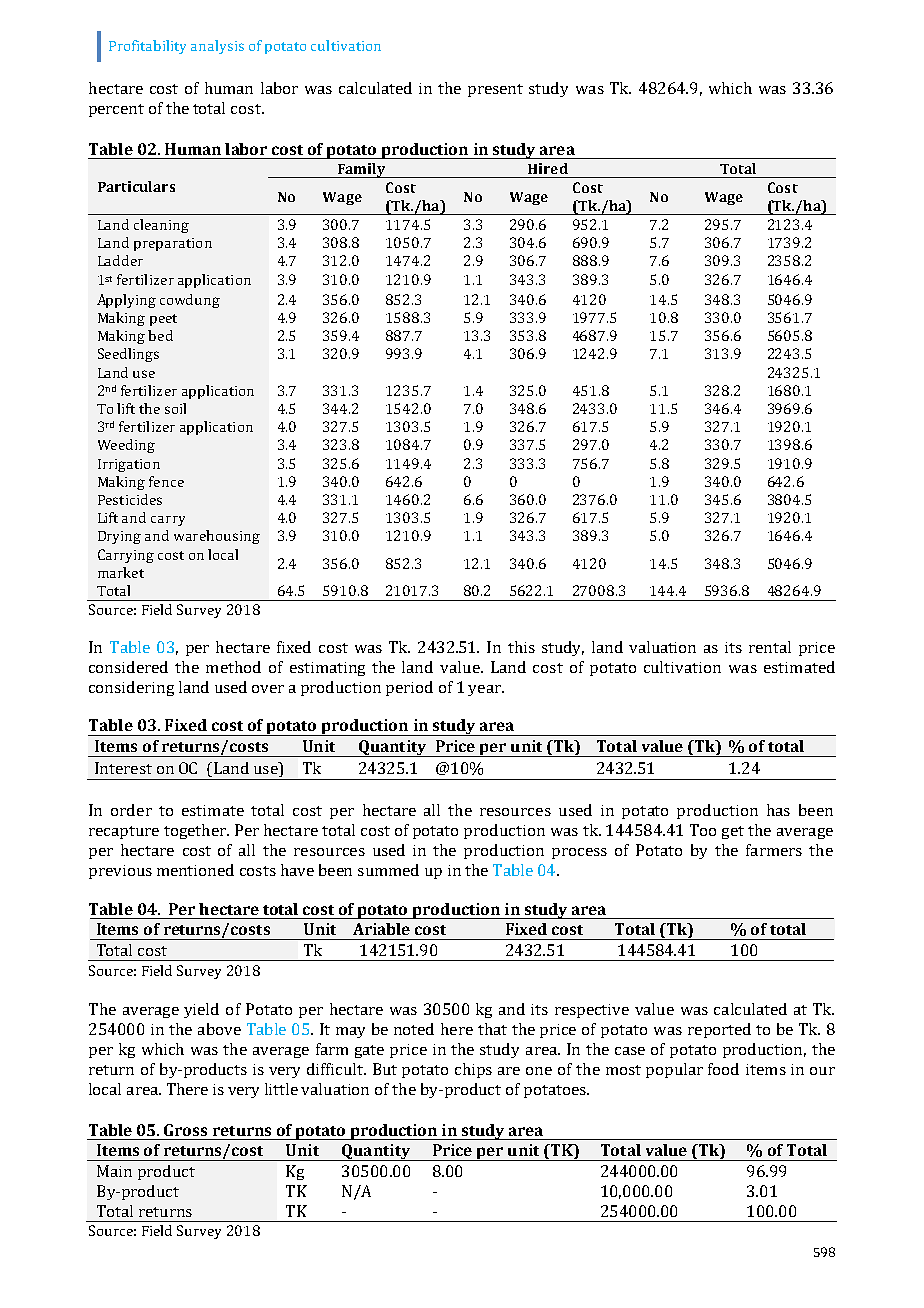 The width and height of the image is (924, 1308). I want to click on Gross, so click(185, 1130).
